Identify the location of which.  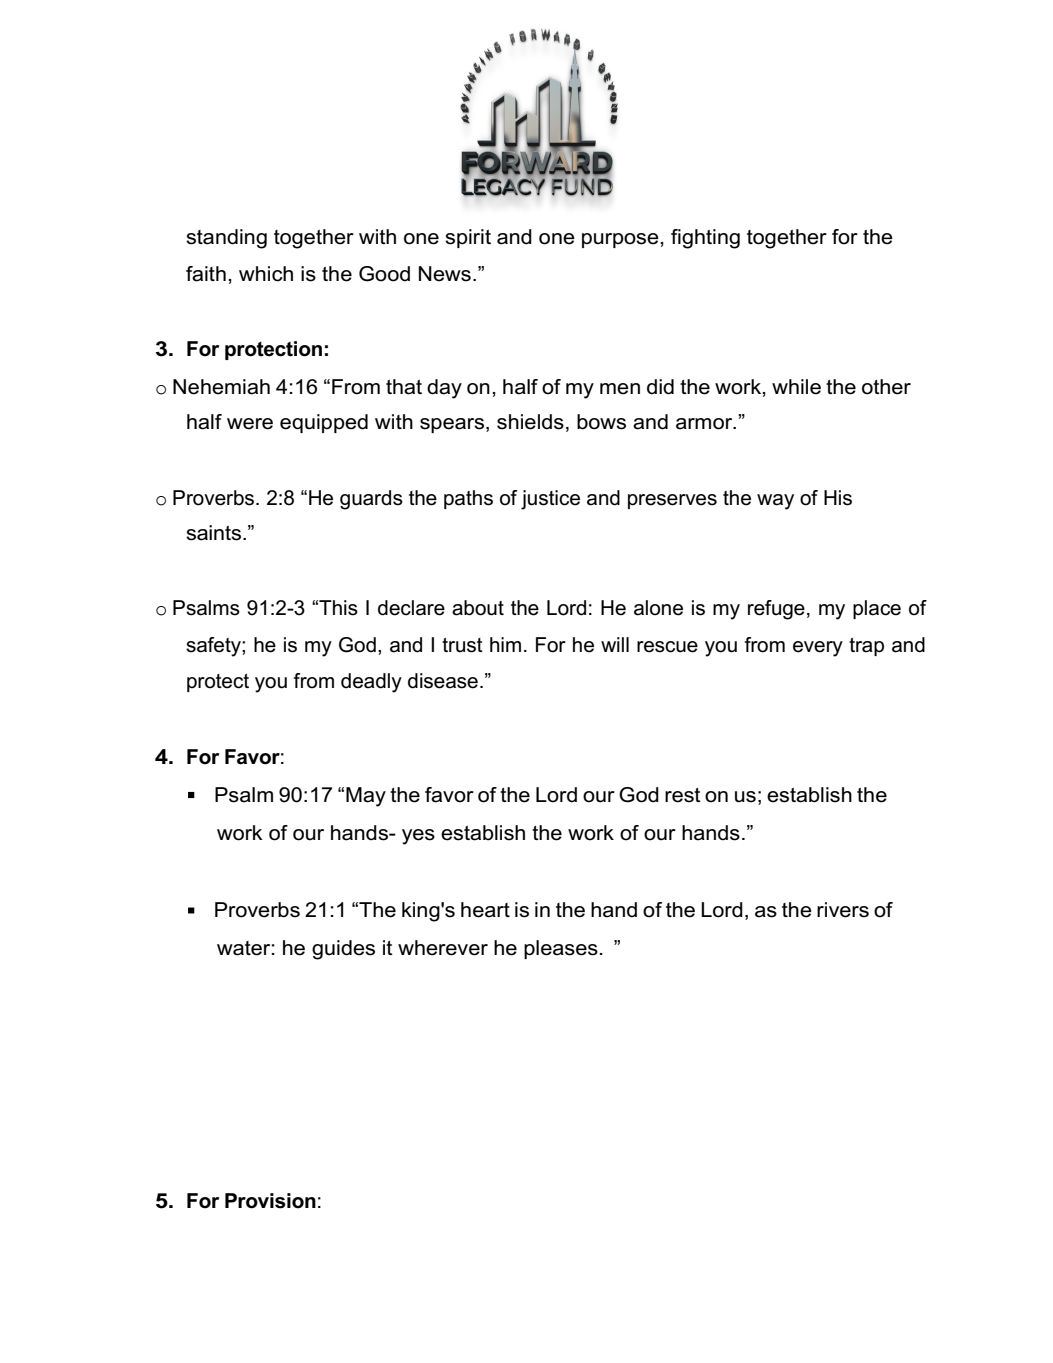
(266, 274).
